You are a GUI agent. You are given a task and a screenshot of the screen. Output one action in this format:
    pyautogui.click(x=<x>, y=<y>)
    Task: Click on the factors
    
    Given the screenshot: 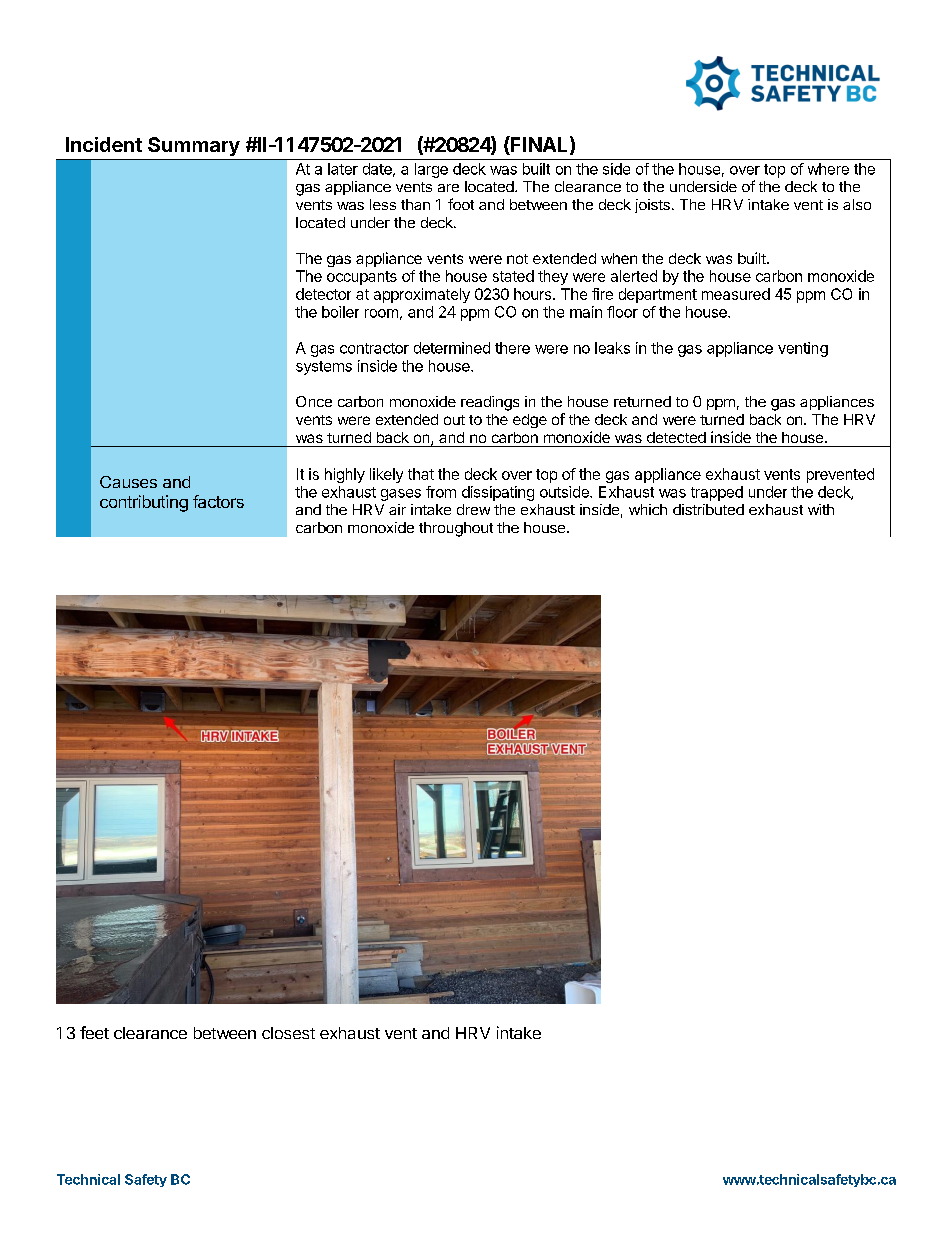 What is the action you would take?
    pyautogui.click(x=218, y=501)
